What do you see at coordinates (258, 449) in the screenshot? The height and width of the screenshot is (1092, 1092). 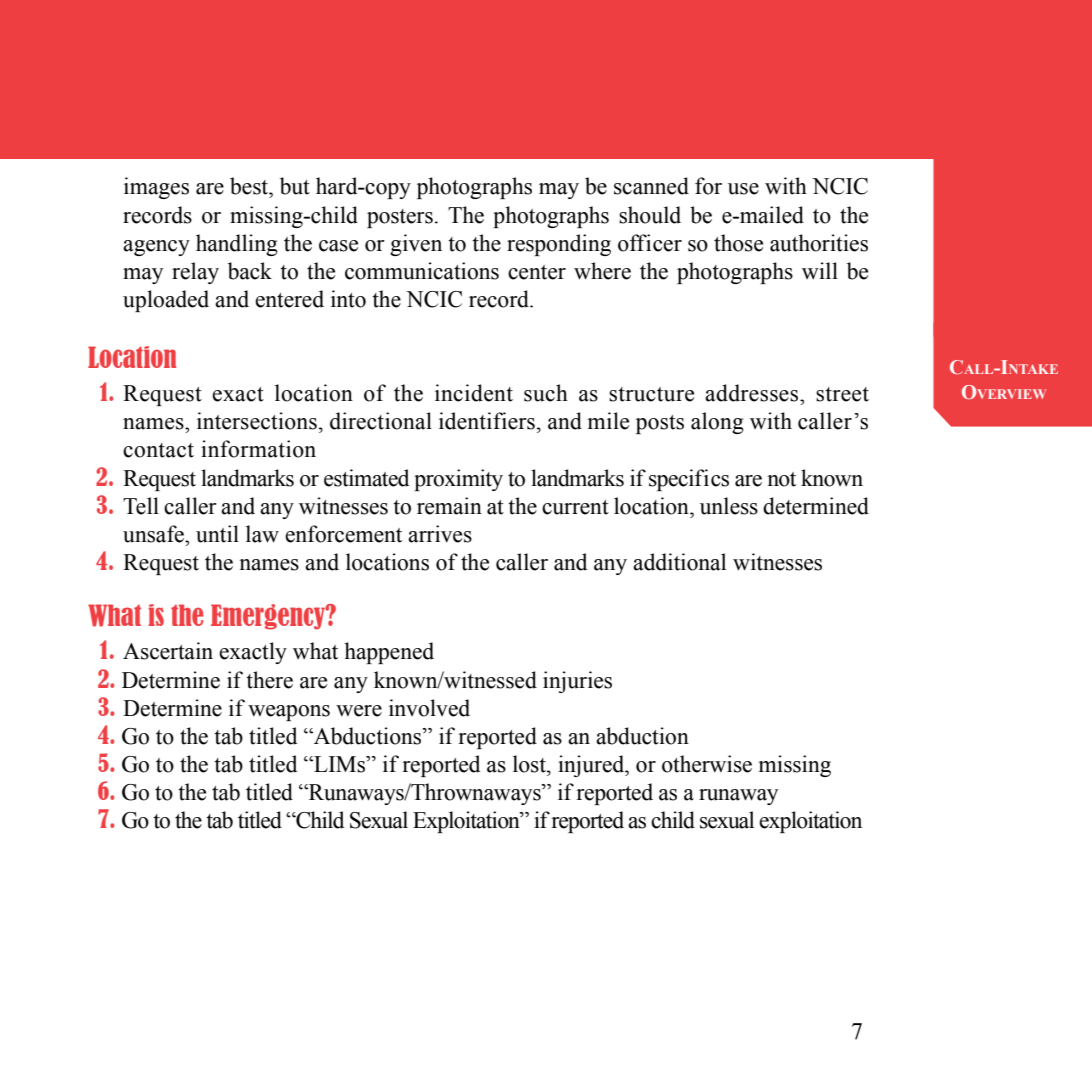 I see `information` at bounding box center [258, 449].
